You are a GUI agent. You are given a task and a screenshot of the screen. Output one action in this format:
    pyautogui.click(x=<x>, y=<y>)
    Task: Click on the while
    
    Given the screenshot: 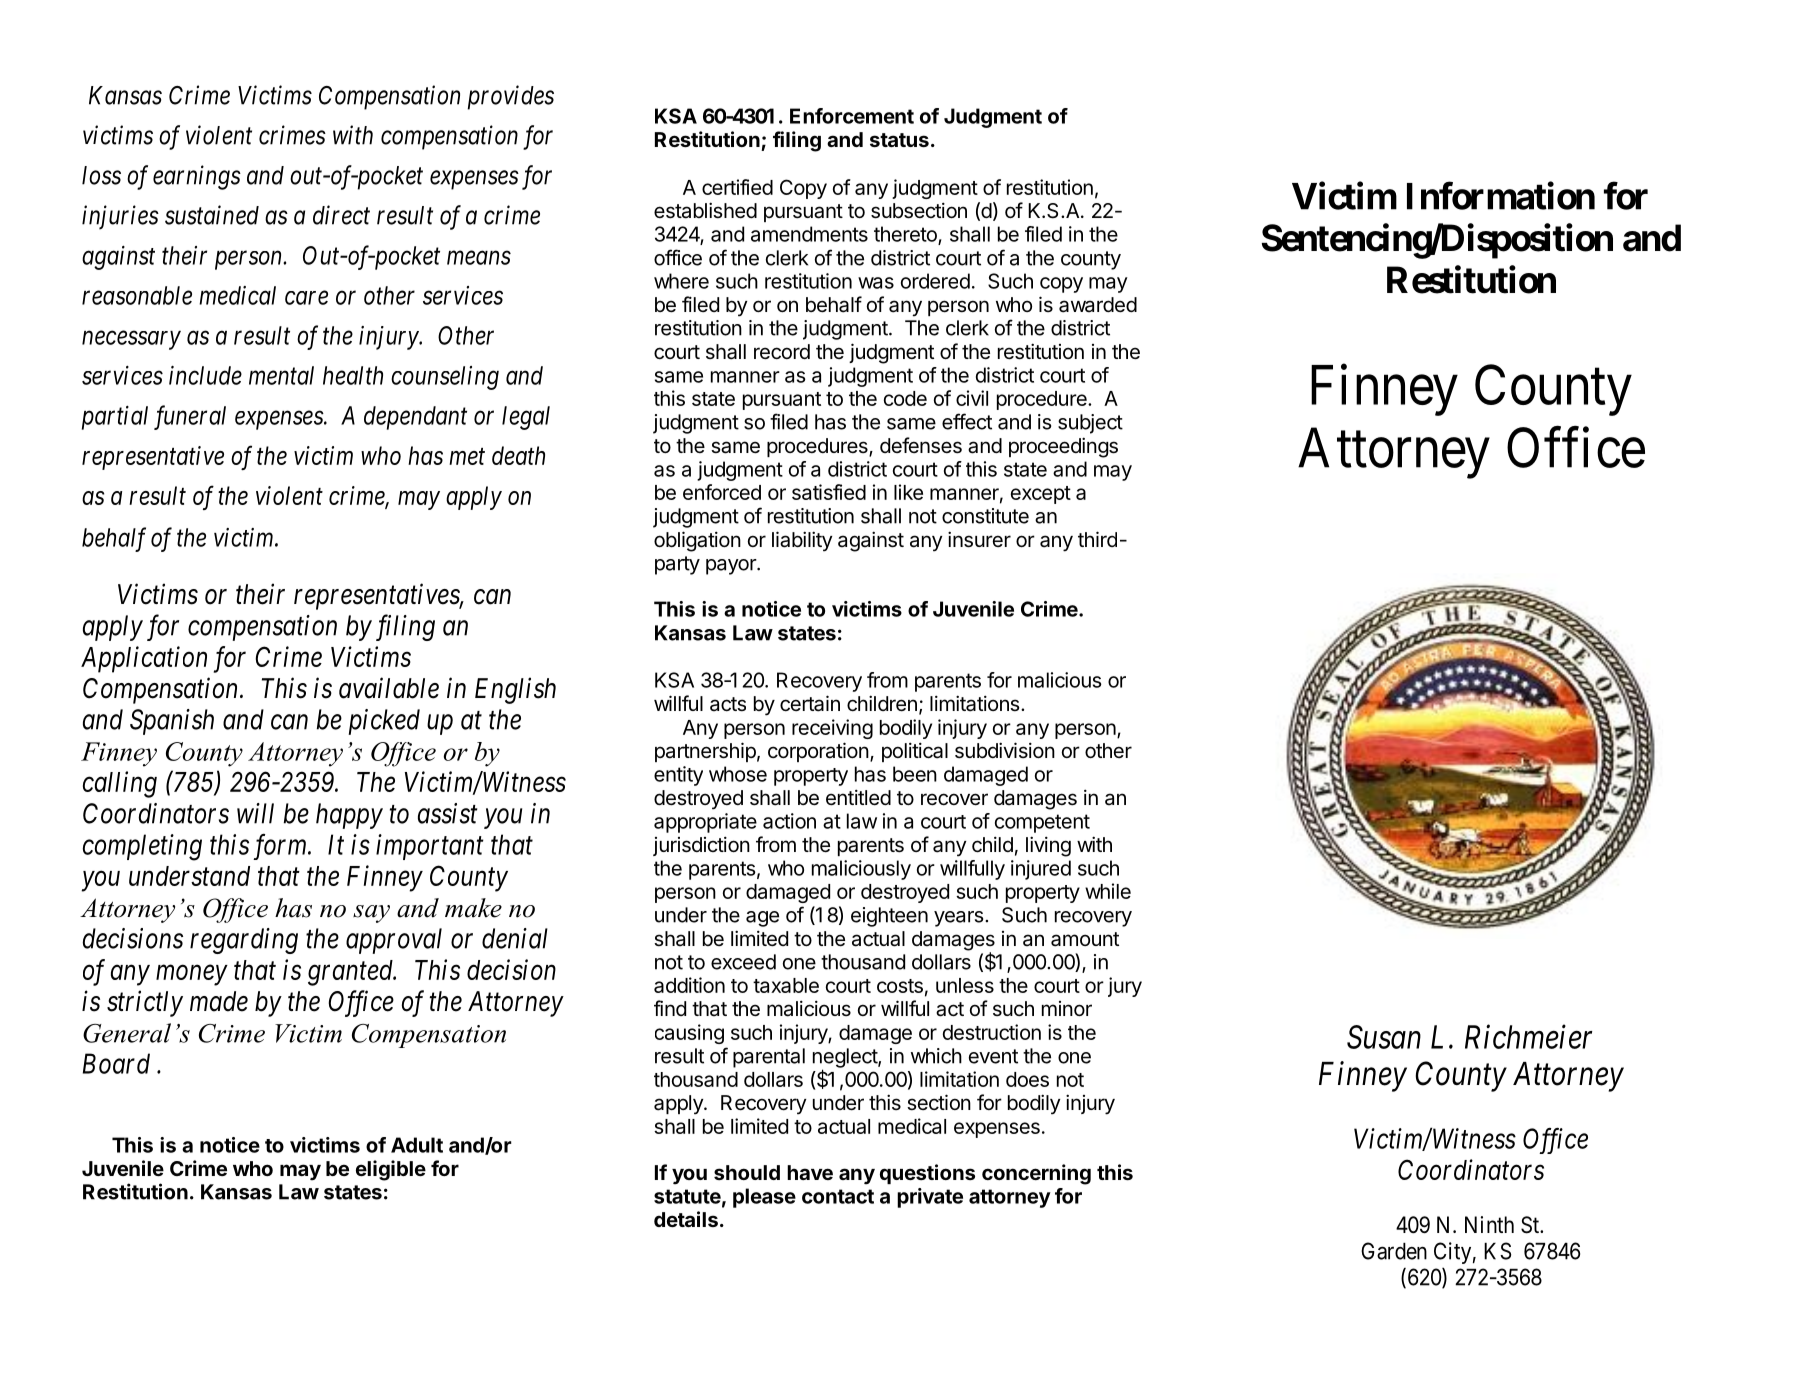 What is the action you would take?
    pyautogui.click(x=1108, y=891)
